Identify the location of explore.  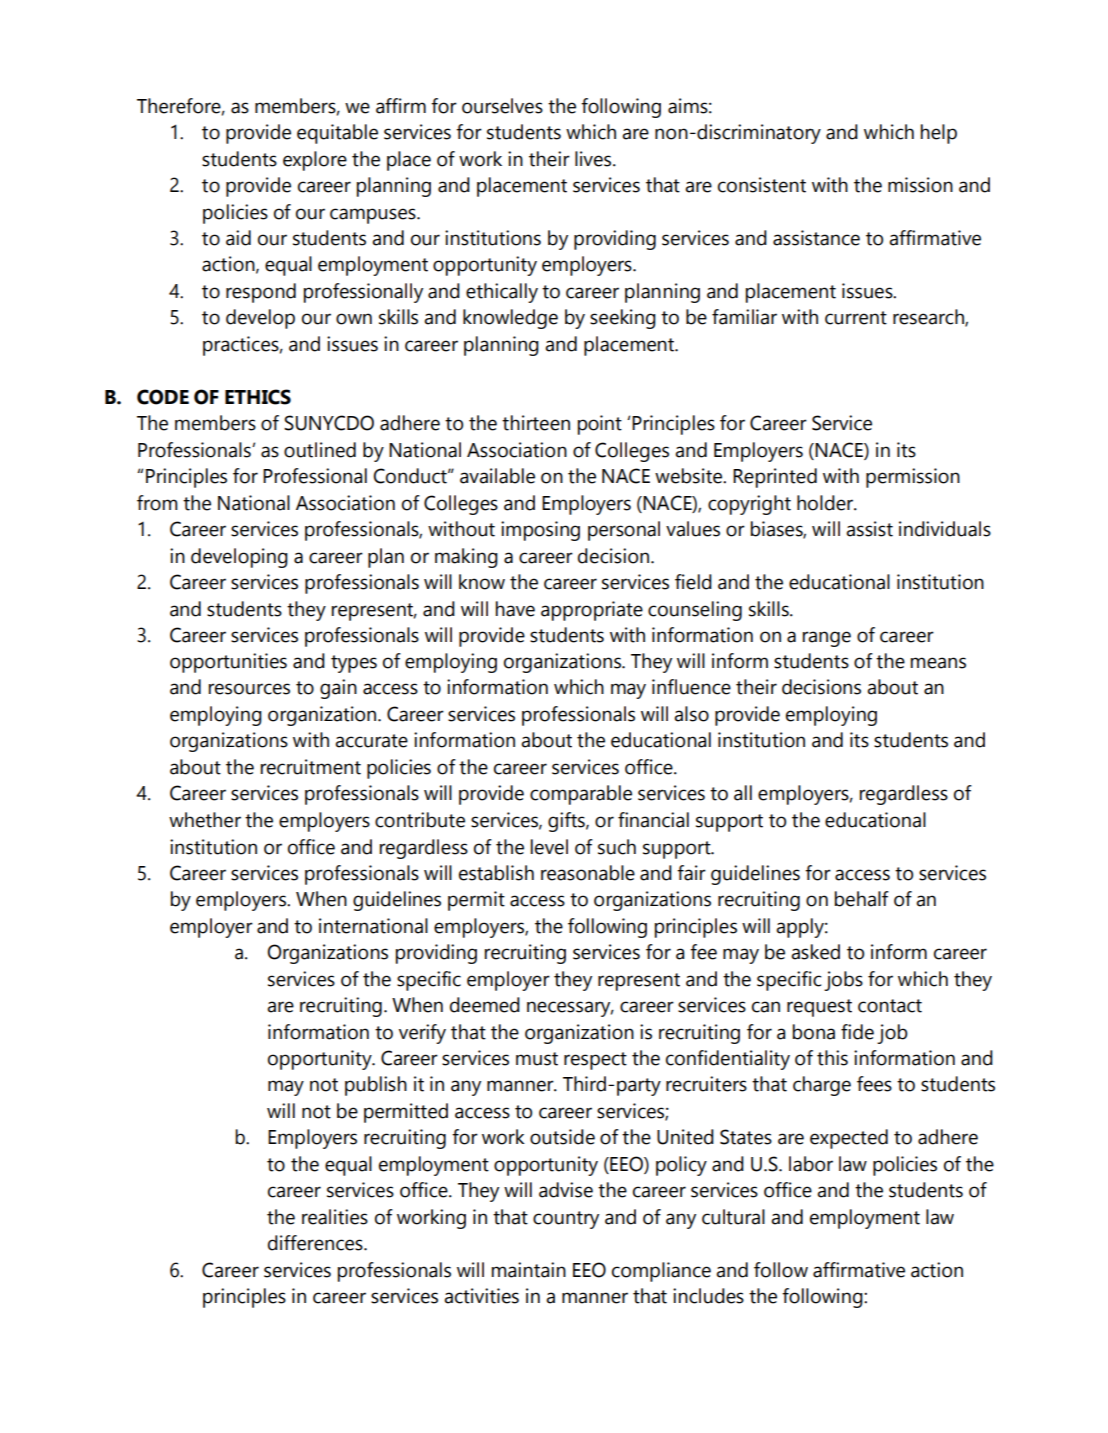
(315, 161).
